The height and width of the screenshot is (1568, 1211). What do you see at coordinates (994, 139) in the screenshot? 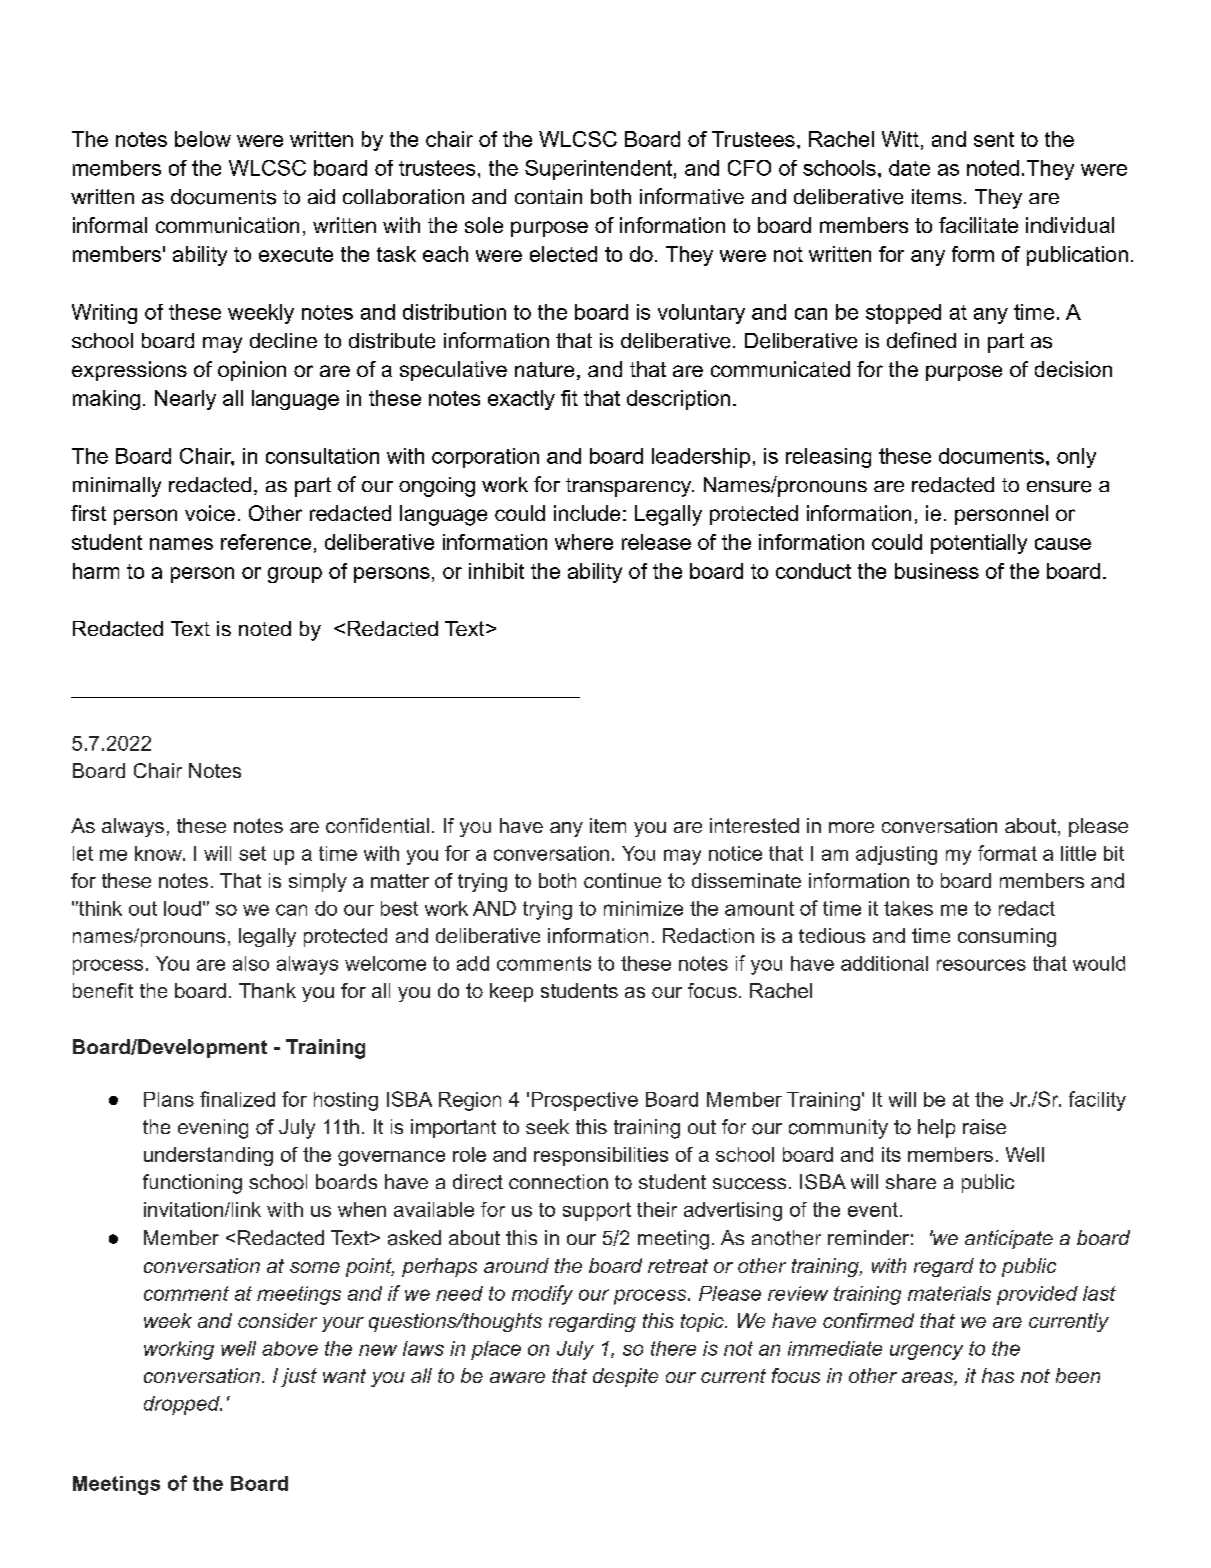
I see `sent` at bounding box center [994, 139].
